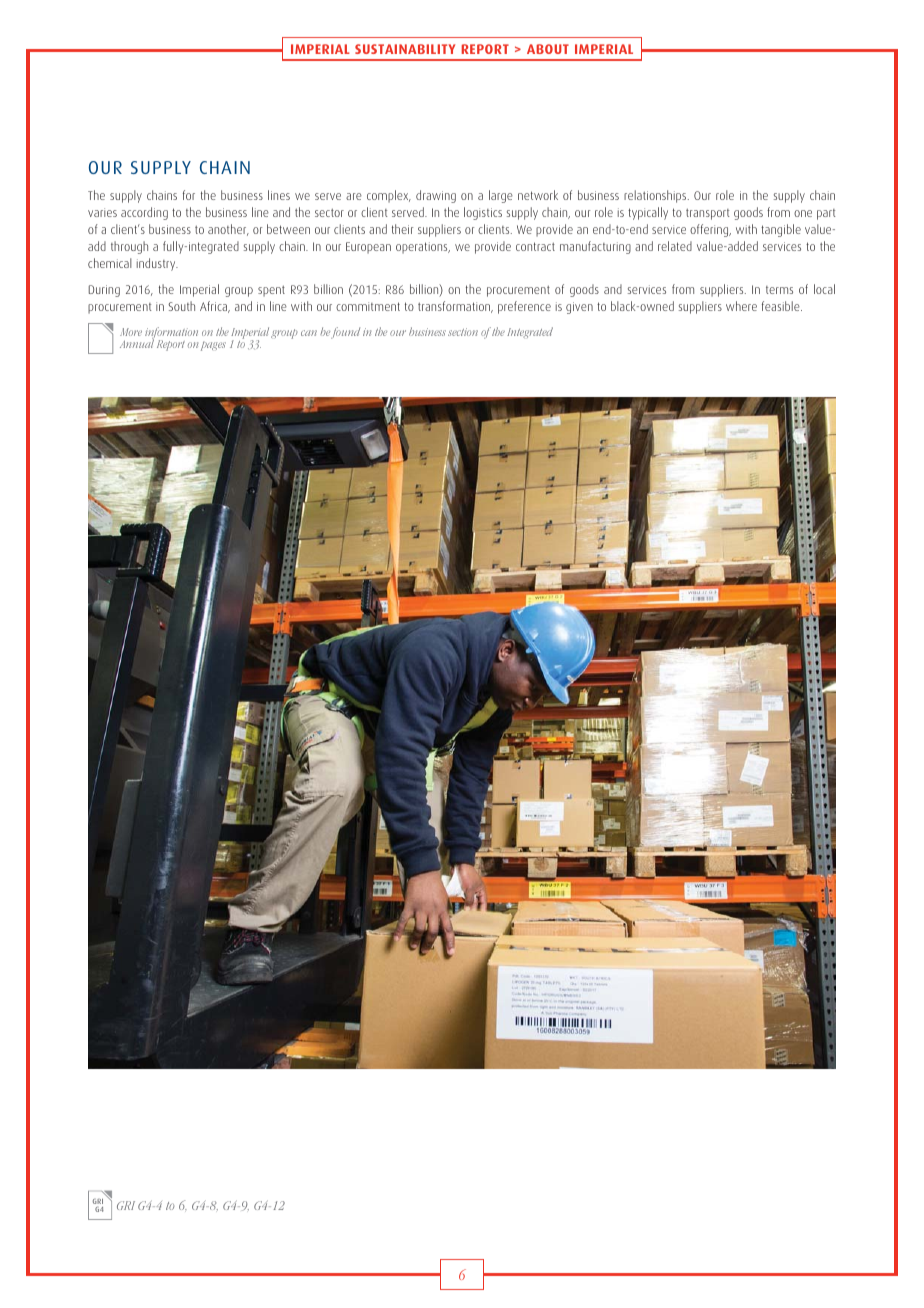 This screenshot has height=1308, width=924. What do you see at coordinates (538, 195) in the screenshot?
I see `network` at bounding box center [538, 195].
